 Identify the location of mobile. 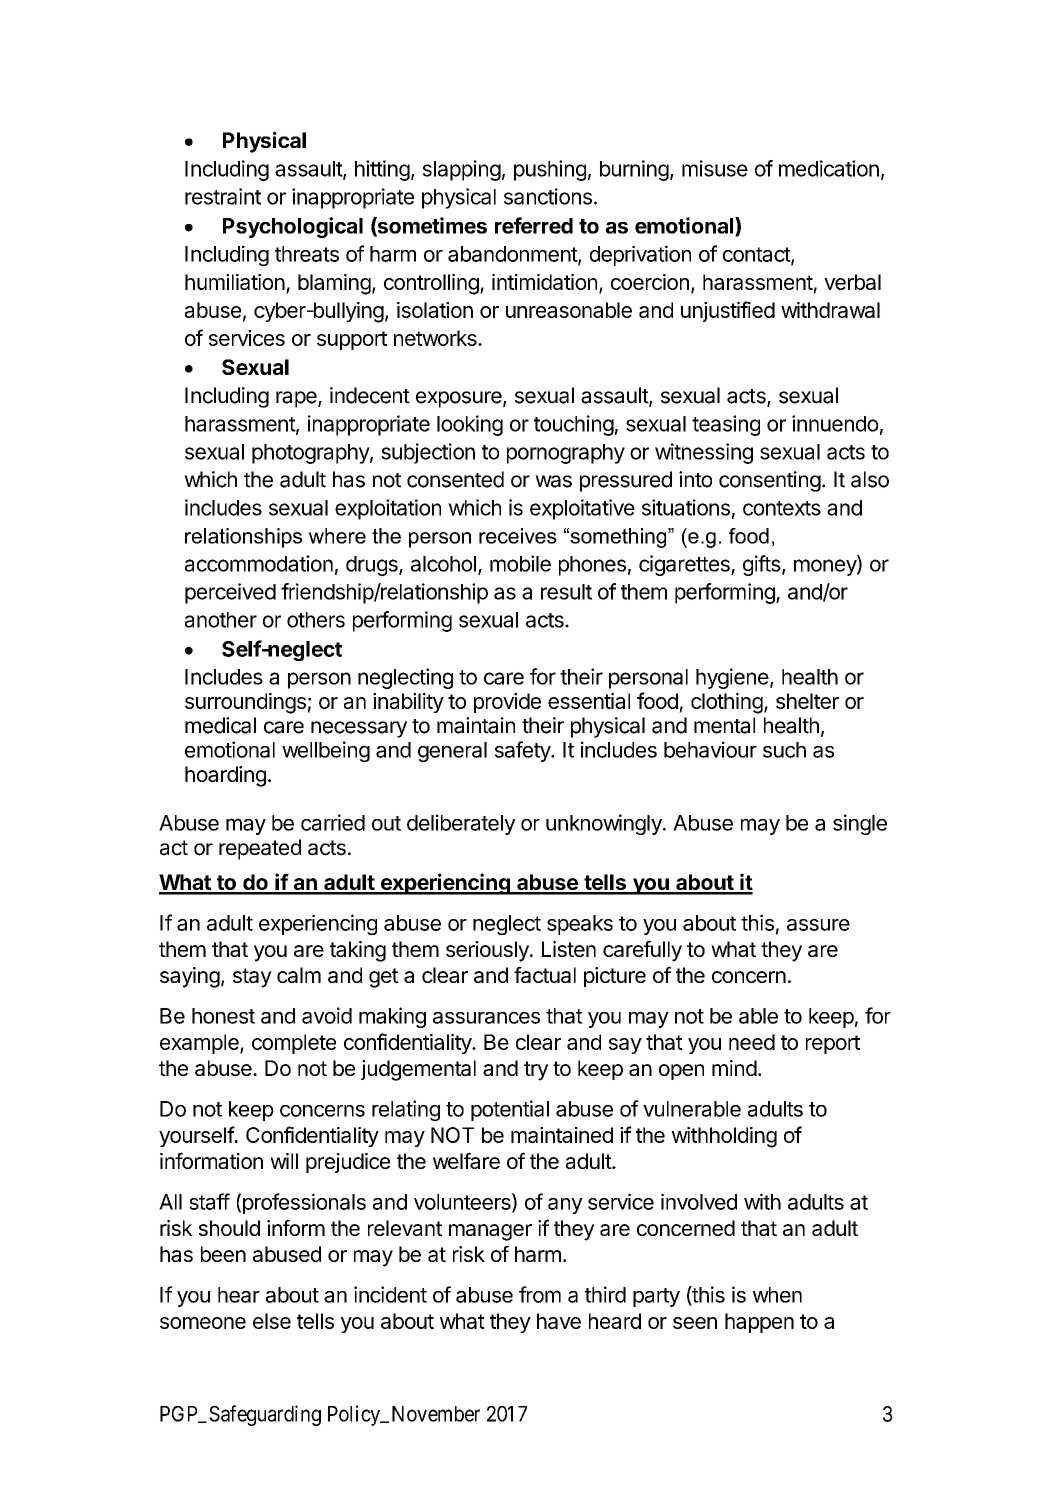
(520, 563).
